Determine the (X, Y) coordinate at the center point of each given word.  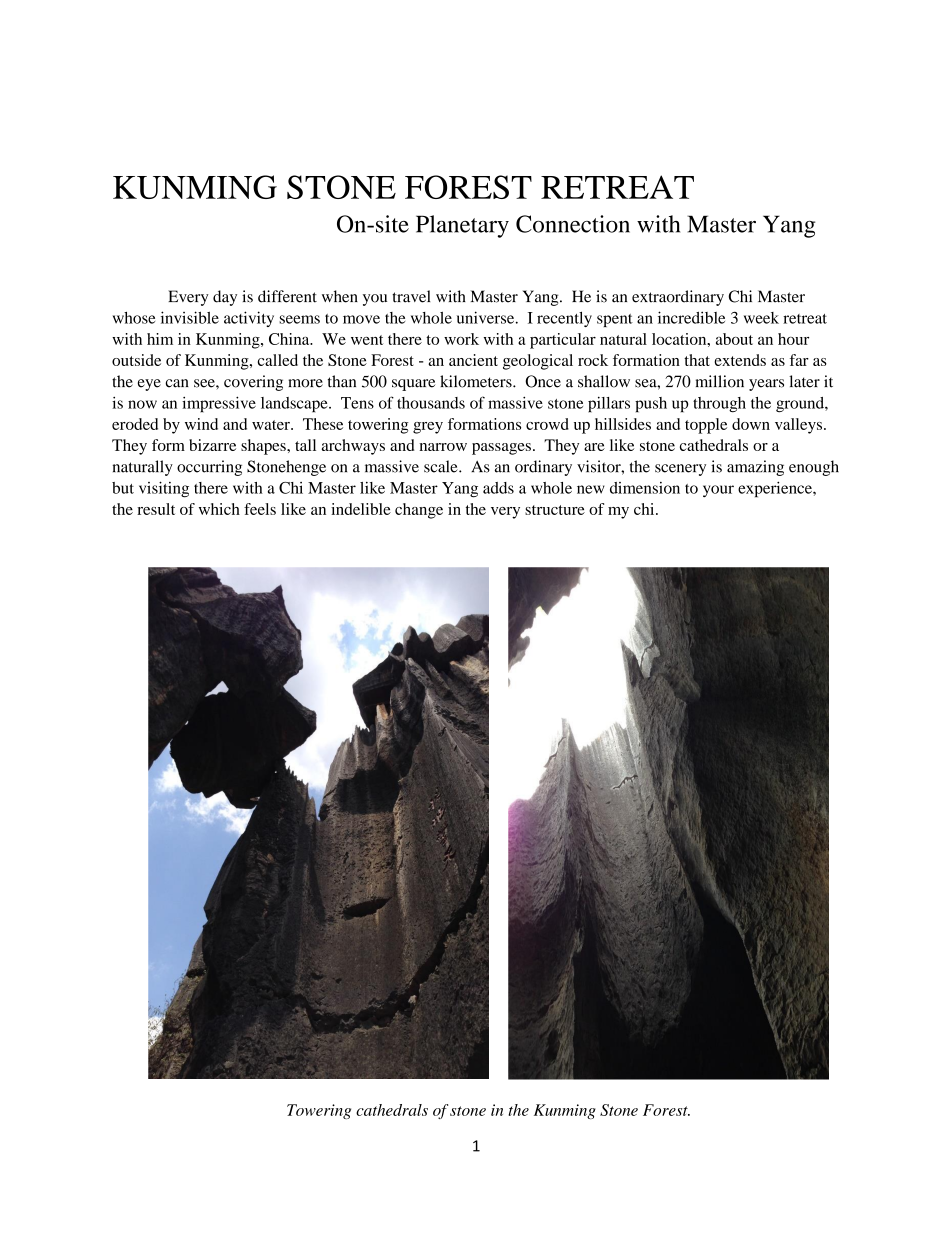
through (719, 405)
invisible (190, 317)
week (761, 318)
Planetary (462, 226)
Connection (573, 224)
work (461, 339)
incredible (691, 317)
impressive (219, 404)
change (419, 511)
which (219, 509)
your (718, 491)
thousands (431, 403)
